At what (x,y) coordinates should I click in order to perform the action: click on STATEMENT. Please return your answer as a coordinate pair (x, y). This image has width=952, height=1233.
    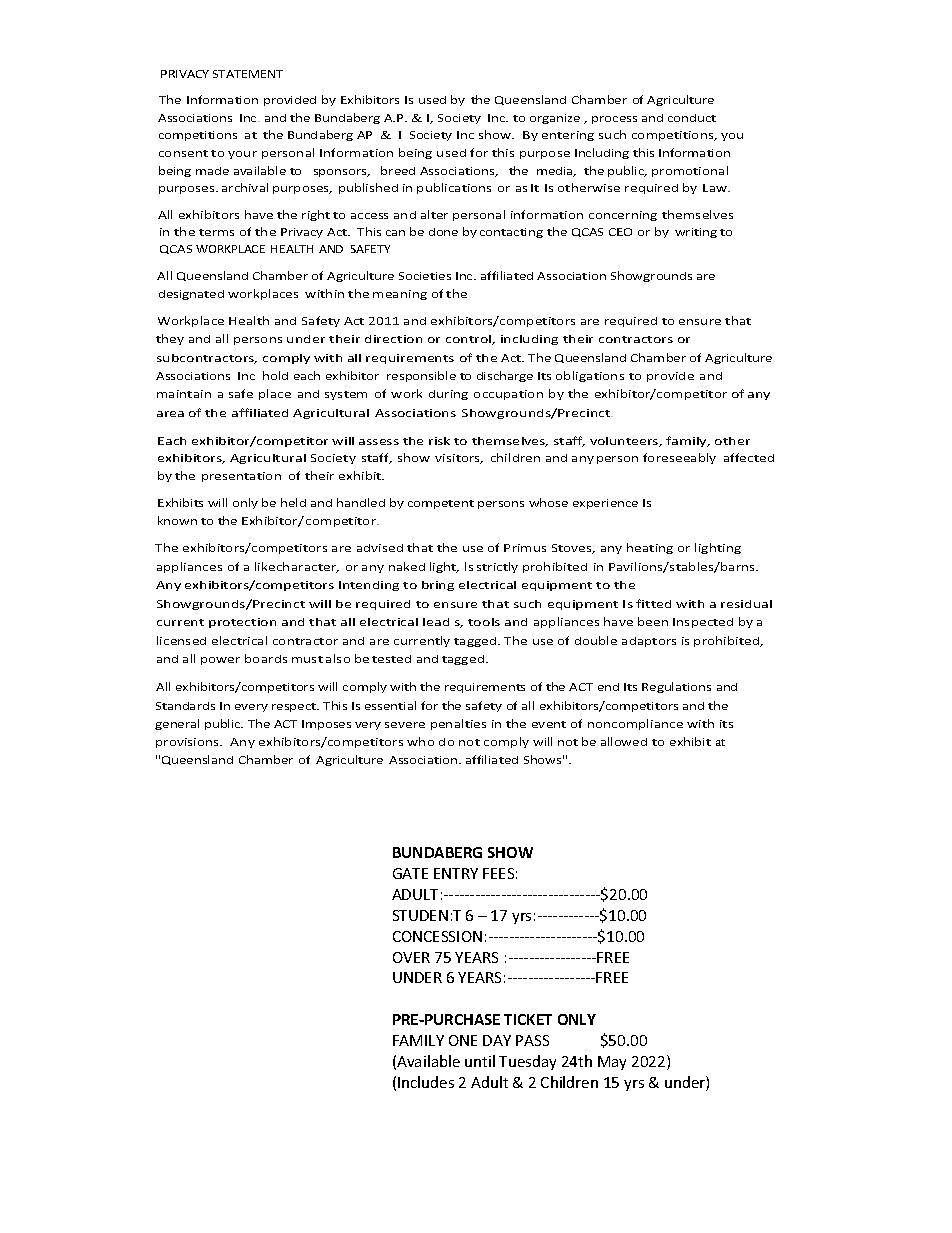
    Looking at the image, I should click on (248, 74).
